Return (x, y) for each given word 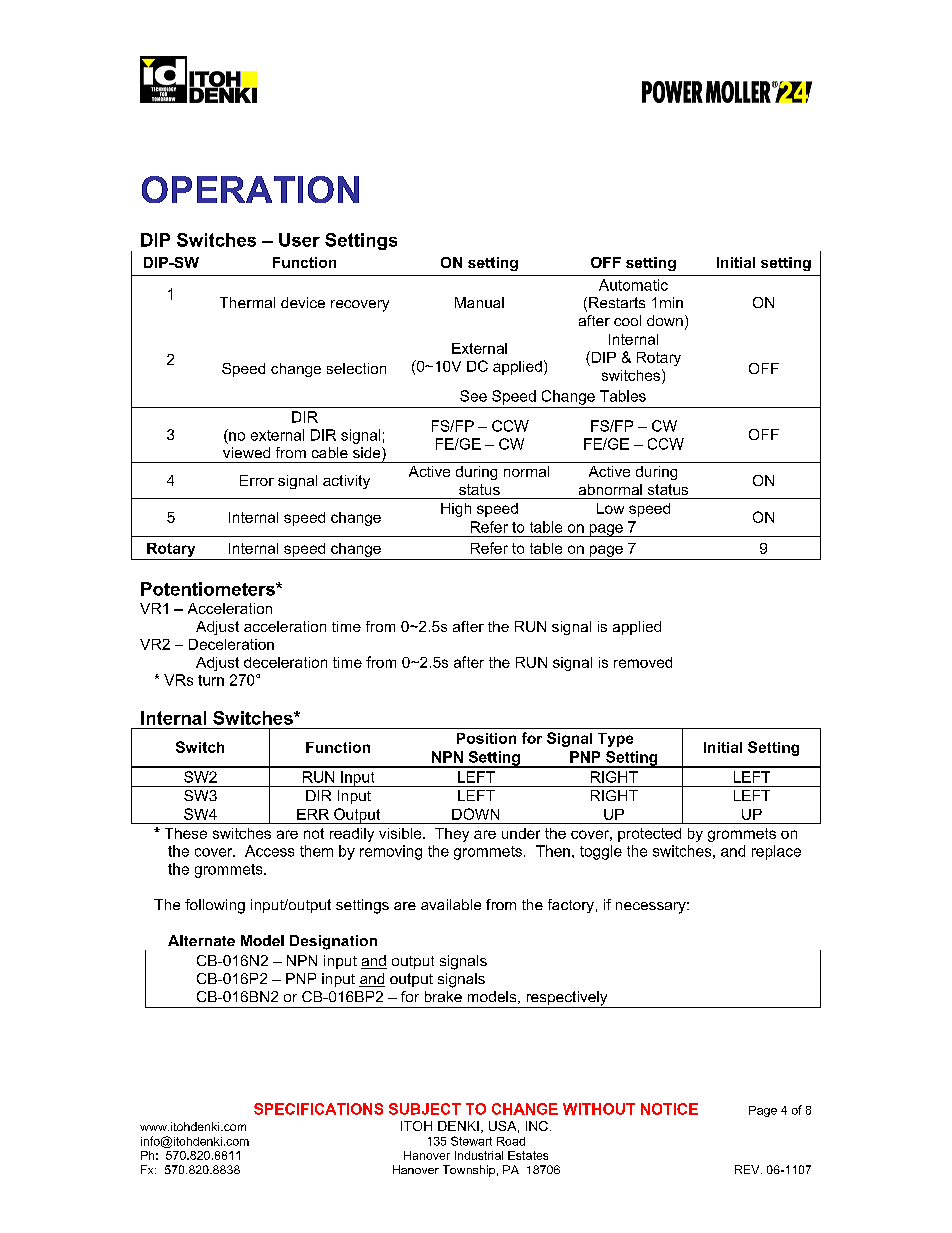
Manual (479, 302)
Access (269, 851)
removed (643, 662)
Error (257, 480)
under (521, 833)
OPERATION (250, 189)
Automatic (633, 285)
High (456, 510)
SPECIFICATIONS (318, 1109)
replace (776, 852)
